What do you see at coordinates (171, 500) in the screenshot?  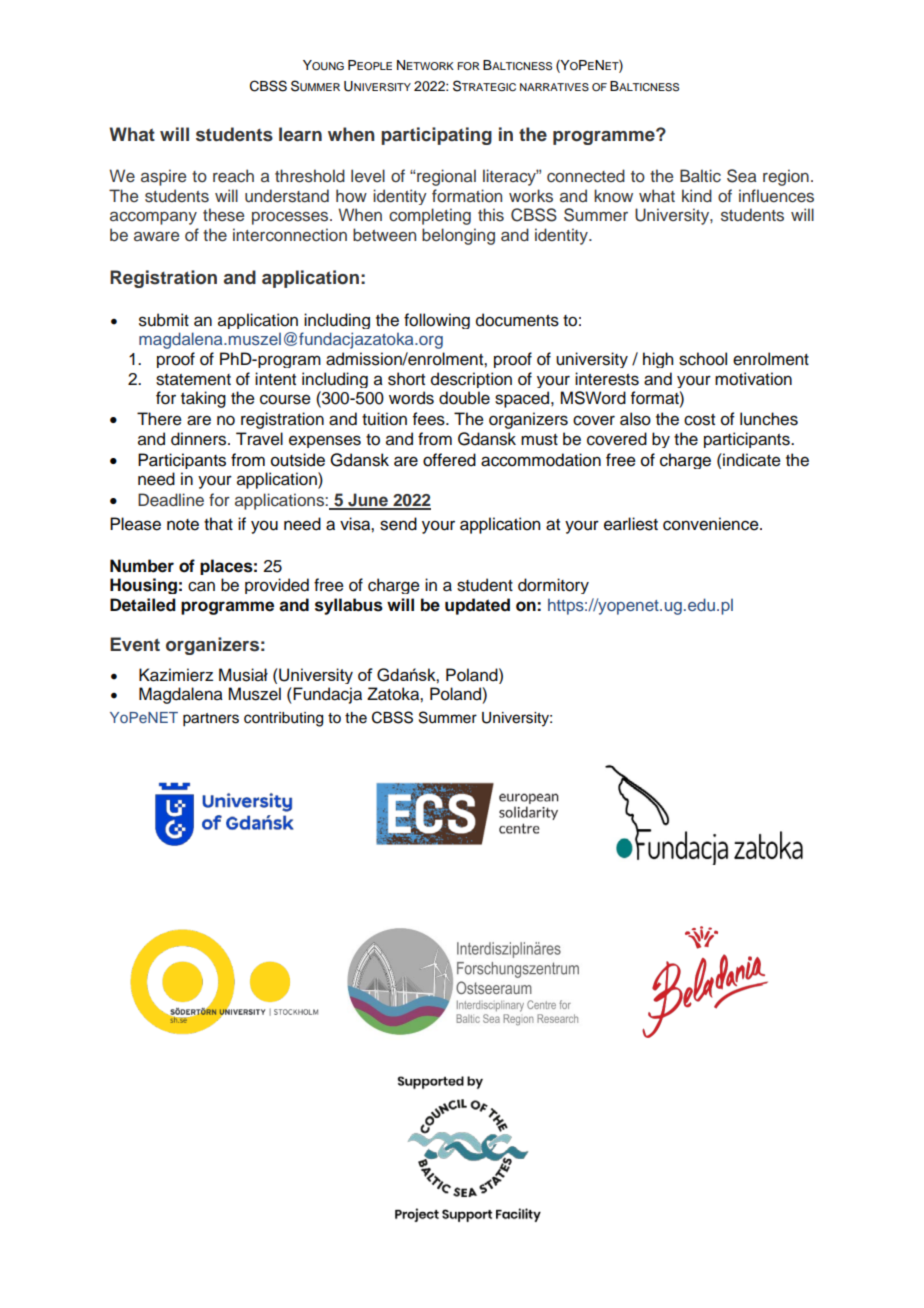 I see `Deadline` at bounding box center [171, 500].
